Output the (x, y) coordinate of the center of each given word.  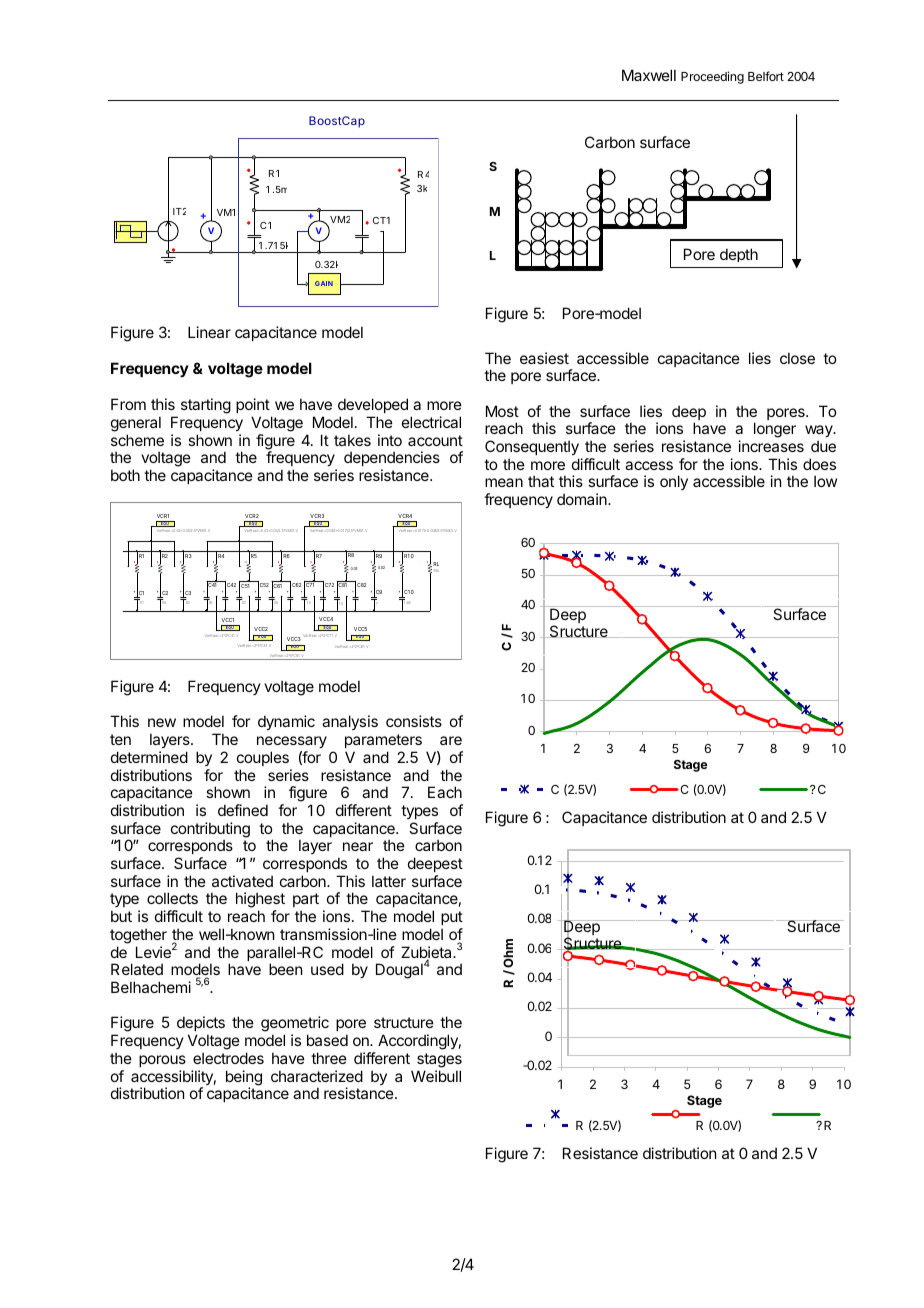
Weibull (436, 1076)
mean (504, 482)
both (125, 475)
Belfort (766, 76)
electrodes (228, 1058)
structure (404, 1022)
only (674, 482)
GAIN (324, 283)
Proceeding (712, 77)
